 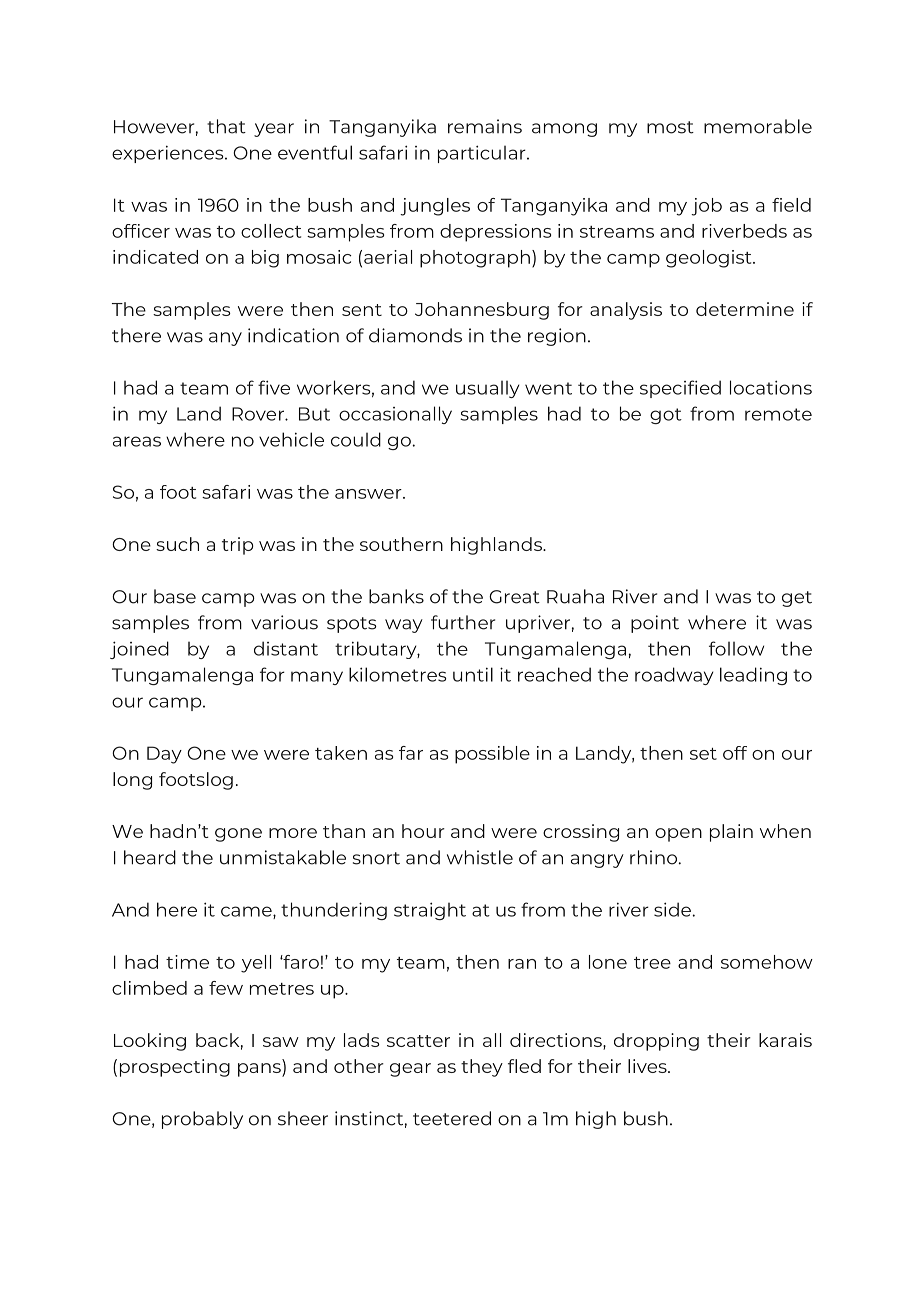 What do you see at coordinates (703, 754) in the screenshot?
I see `set` at bounding box center [703, 754].
